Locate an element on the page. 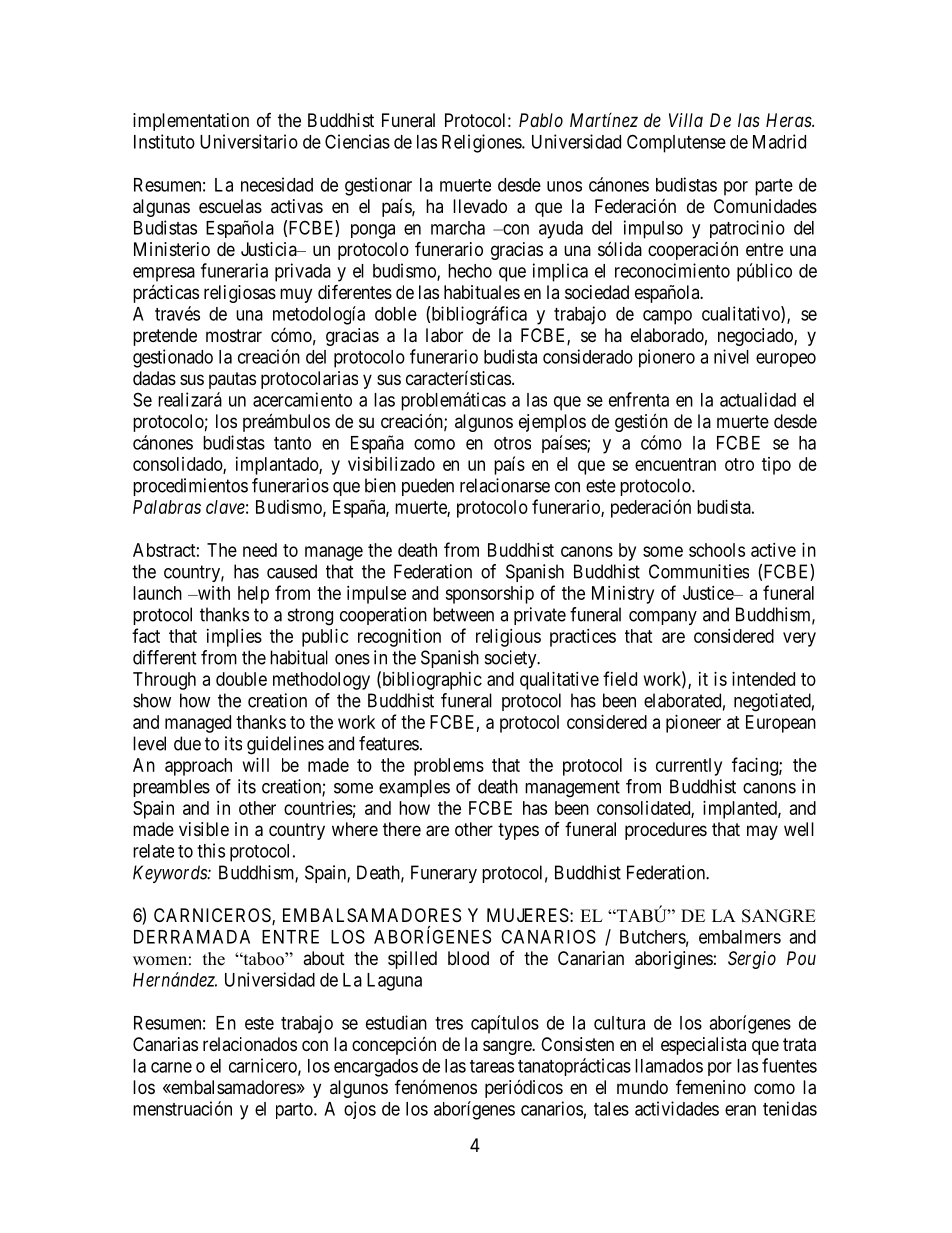  ejemplos is located at coordinates (552, 423).
